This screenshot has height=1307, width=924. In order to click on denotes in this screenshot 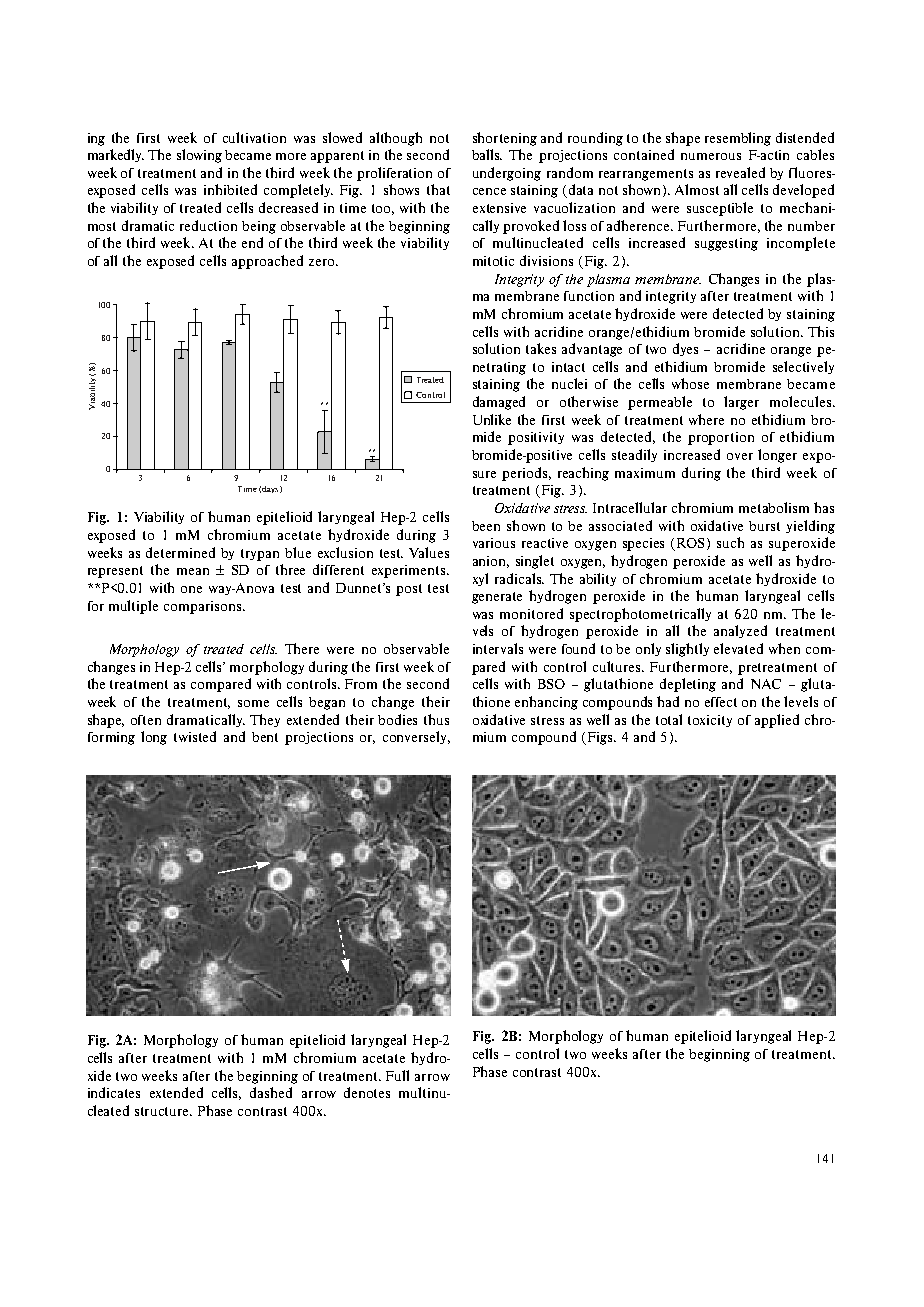, I will do `click(367, 1092)`.
